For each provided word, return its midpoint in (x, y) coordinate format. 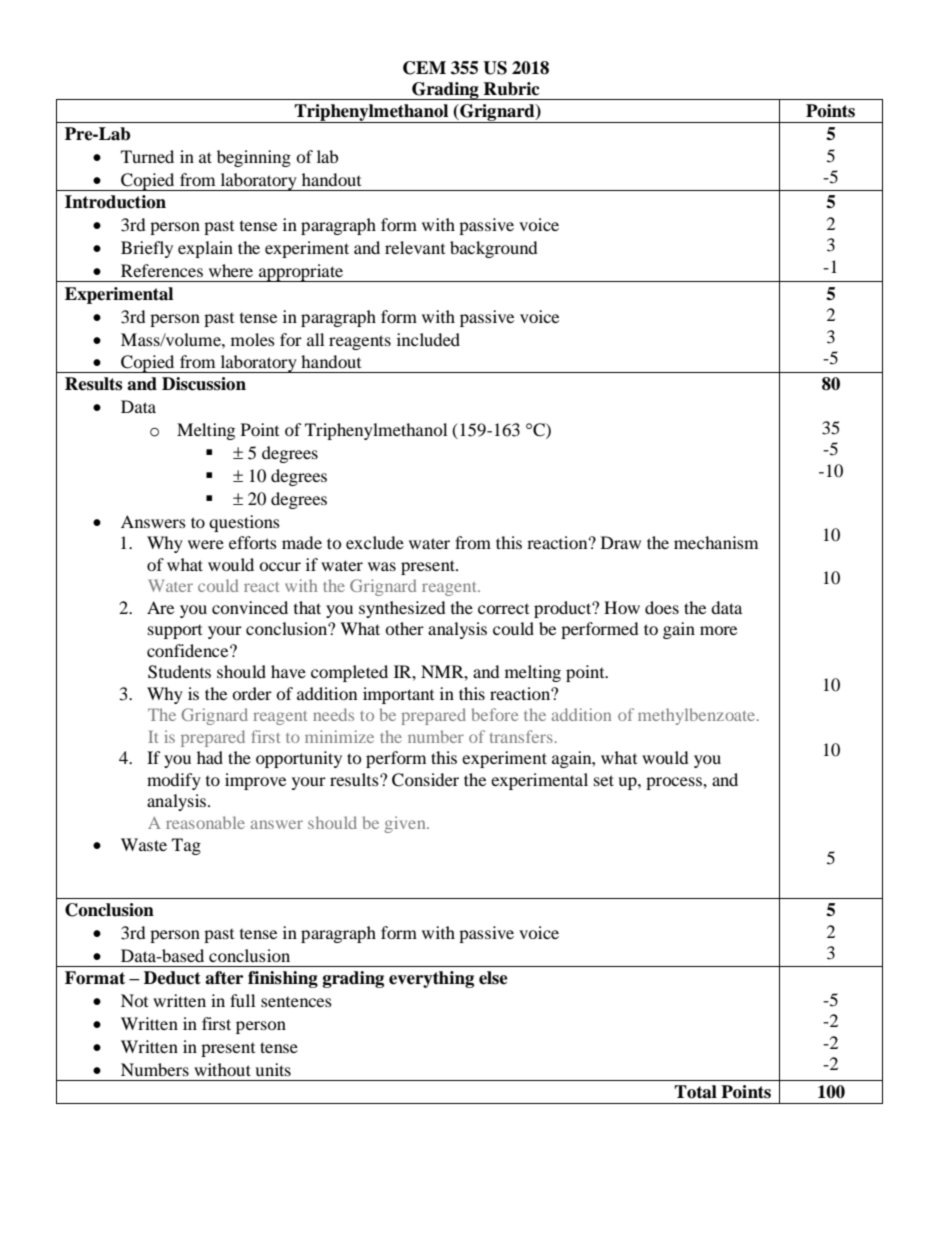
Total (695, 1092)
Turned (147, 156)
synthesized (402, 609)
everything (431, 979)
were (206, 544)
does (662, 607)
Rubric (511, 89)
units (273, 1069)
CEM (424, 68)
